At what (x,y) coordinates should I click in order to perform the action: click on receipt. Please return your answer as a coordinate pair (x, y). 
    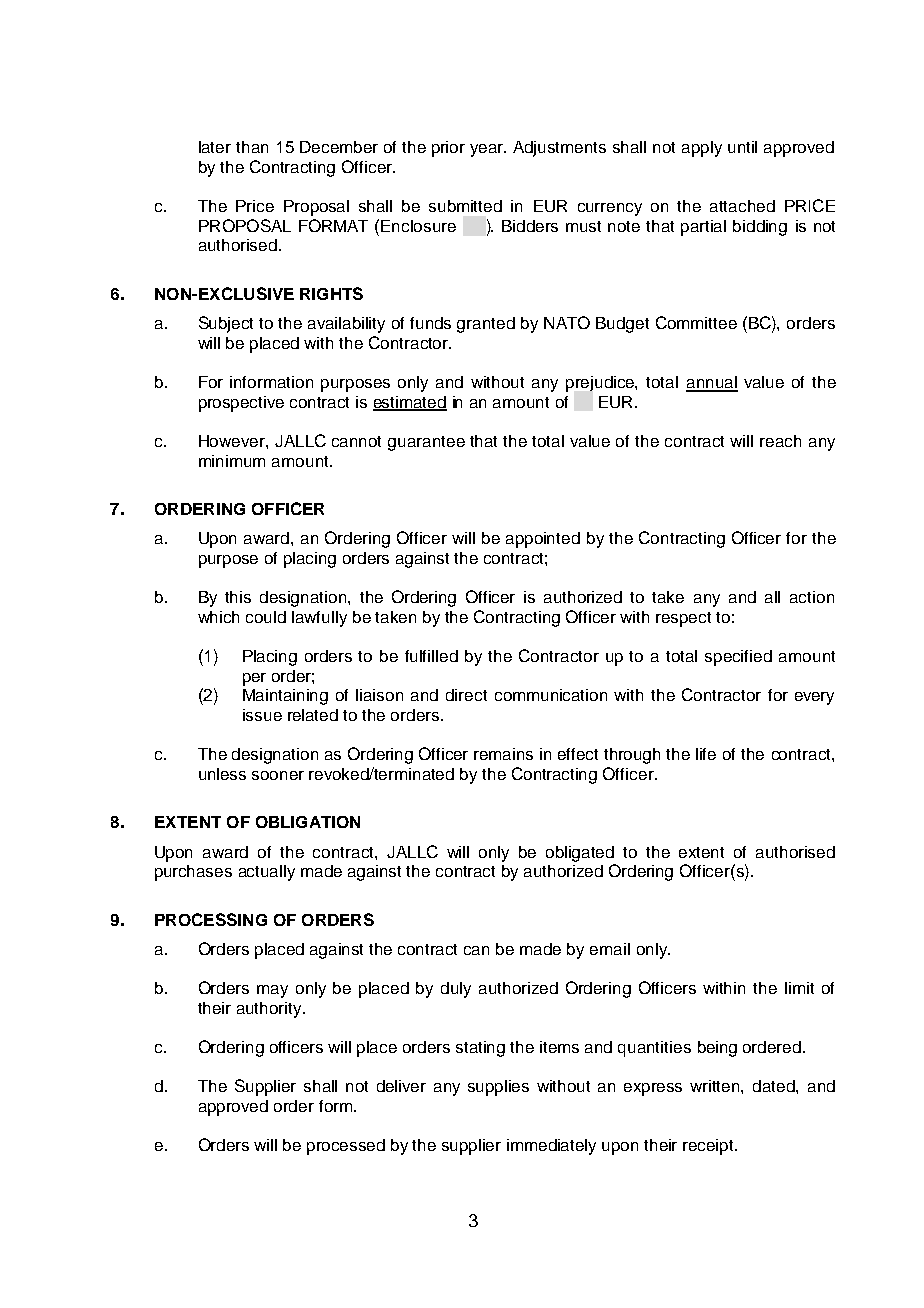
    Looking at the image, I should click on (709, 1147).
